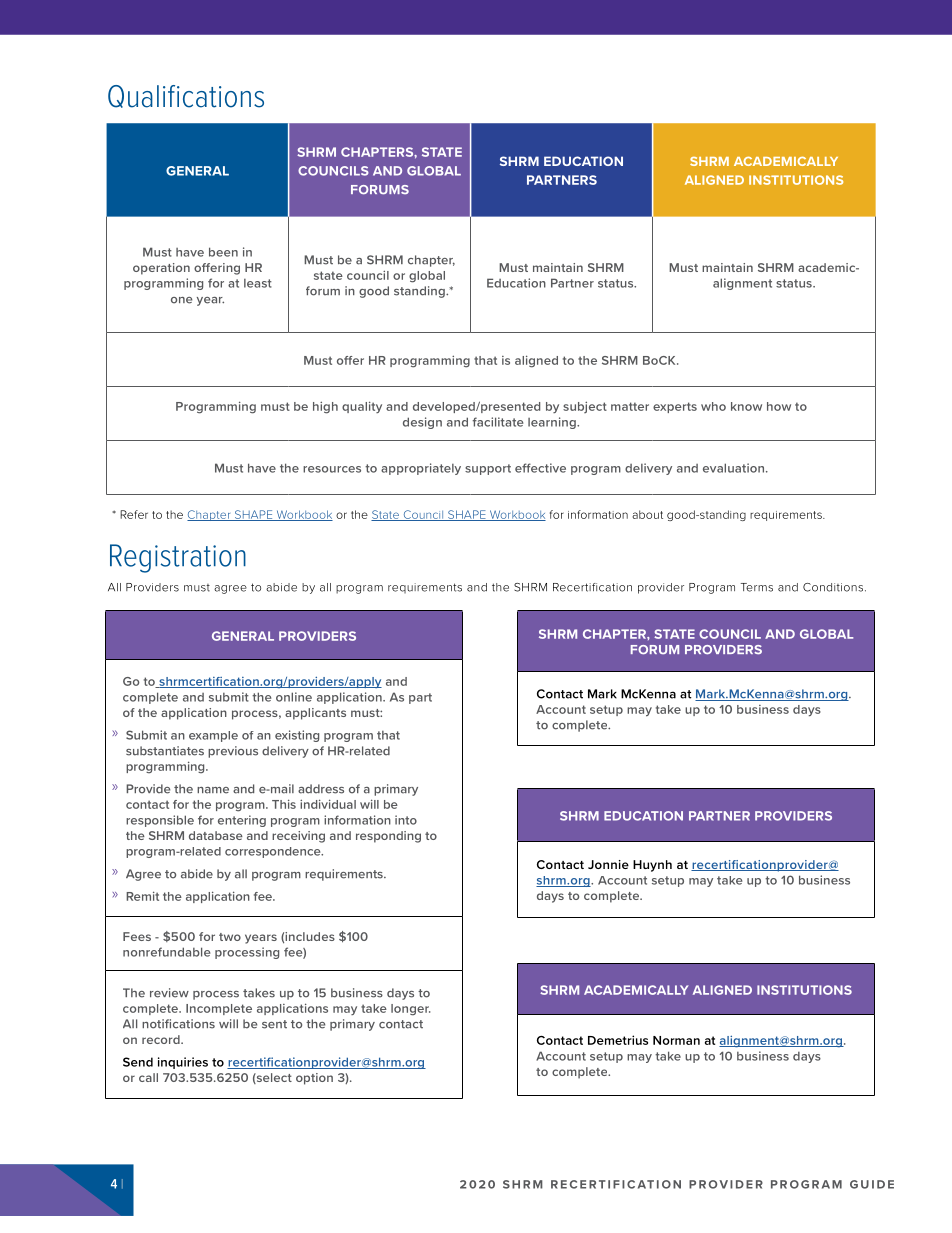 This page has height=1233, width=952. What do you see at coordinates (498, 422) in the page?
I see `facilitate` at bounding box center [498, 422].
